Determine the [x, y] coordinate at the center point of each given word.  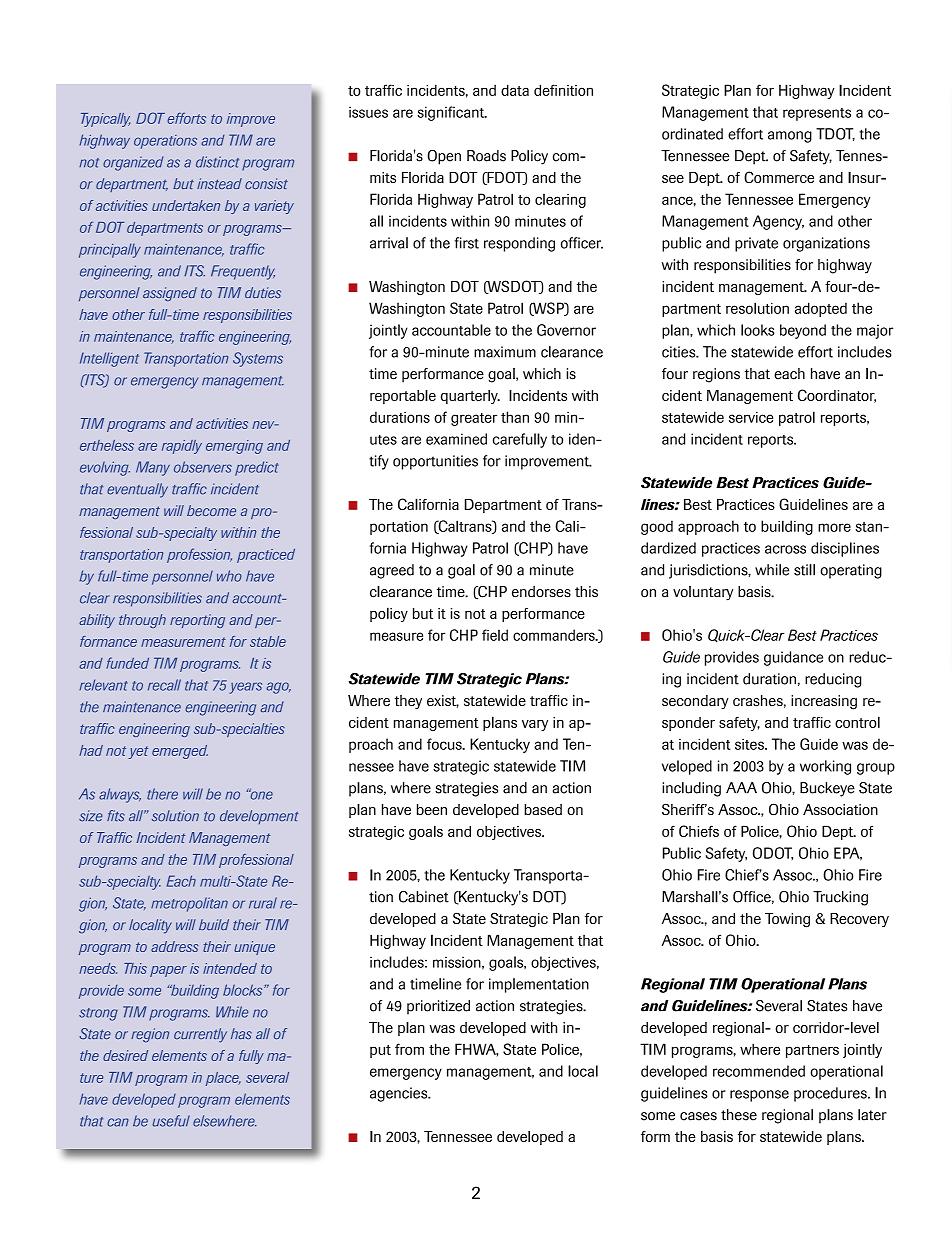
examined [456, 439]
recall [164, 685]
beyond [803, 331]
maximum [505, 352]
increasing [824, 702]
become [211, 510]
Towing [787, 920]
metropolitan [189, 904]
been [432, 809]
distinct [217, 162]
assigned [170, 294]
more [834, 527]
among [790, 137]
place [223, 1079]
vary [535, 725]
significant [452, 113]
